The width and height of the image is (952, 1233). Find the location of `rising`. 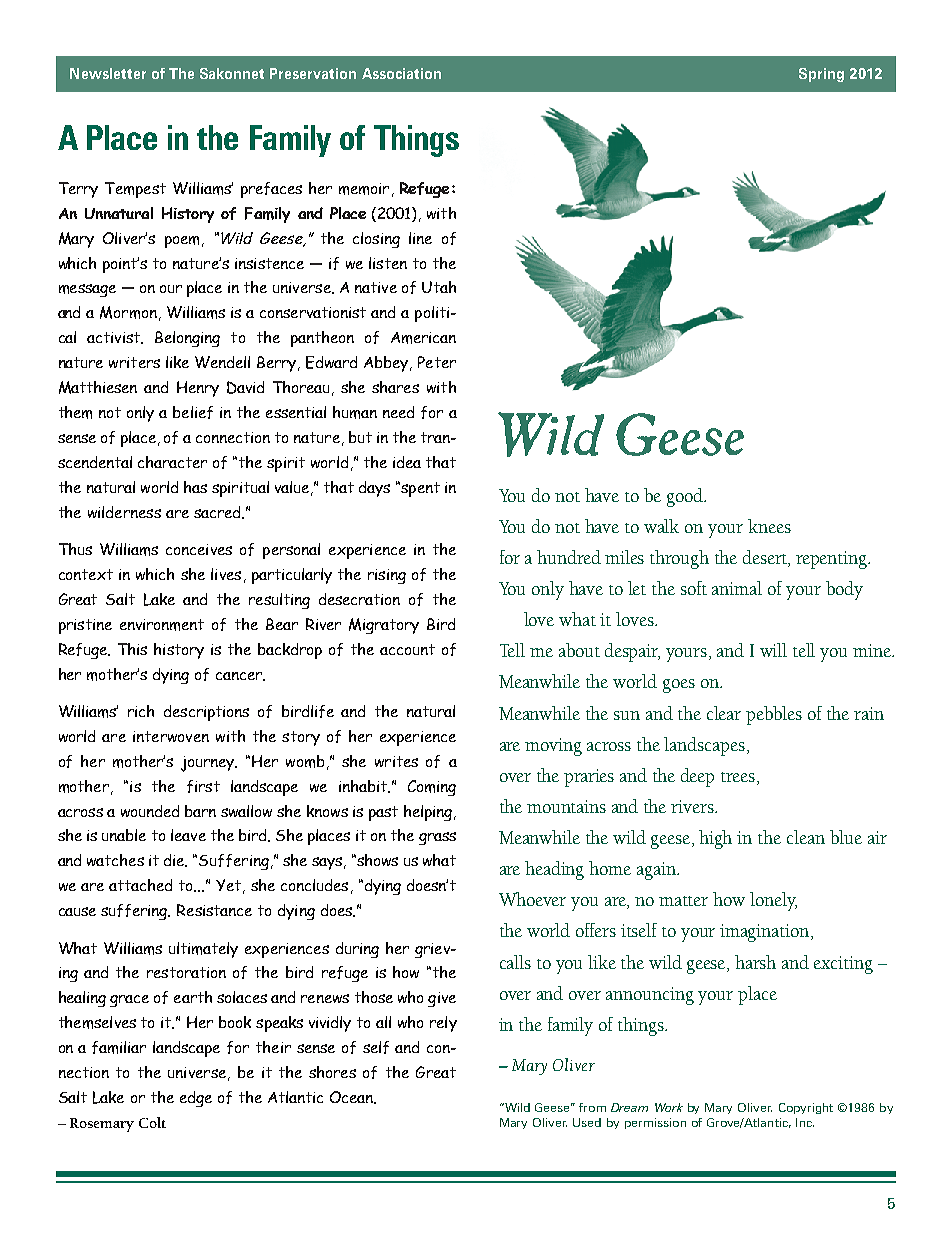

rising is located at coordinates (387, 576).
